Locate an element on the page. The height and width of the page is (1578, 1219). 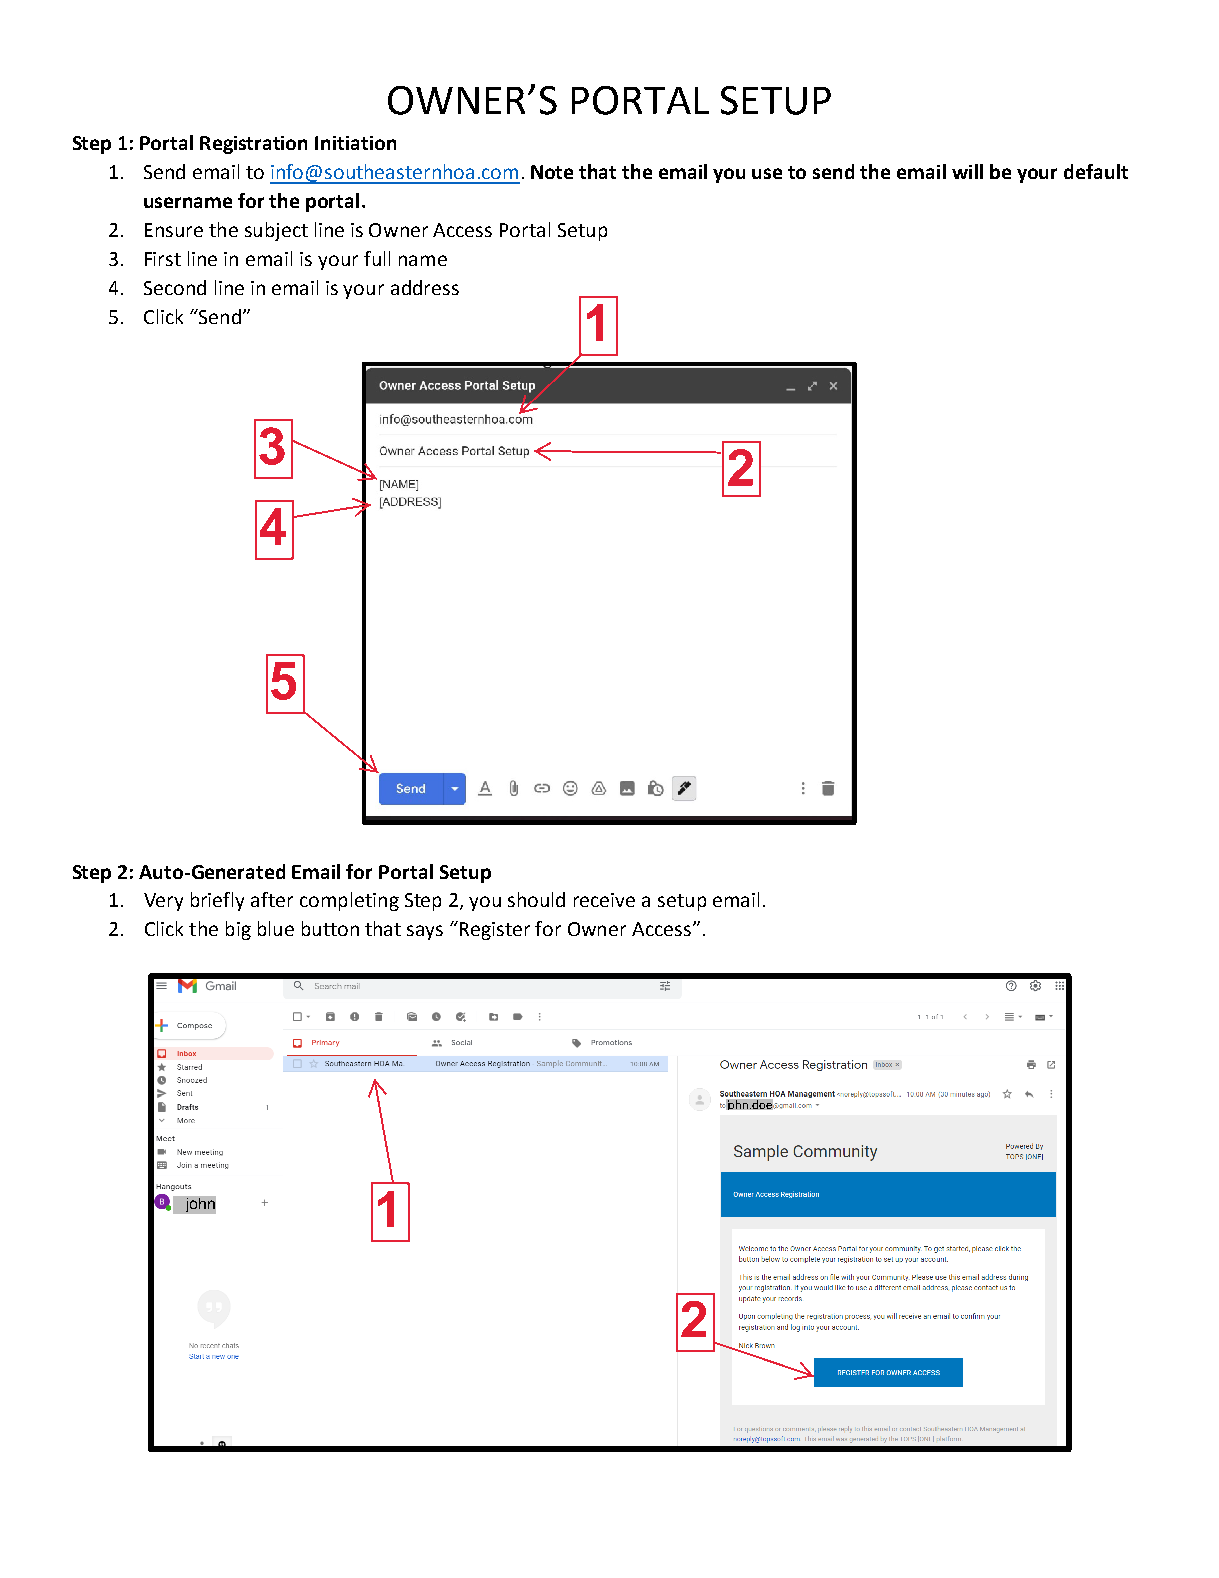
after is located at coordinates (272, 899).
